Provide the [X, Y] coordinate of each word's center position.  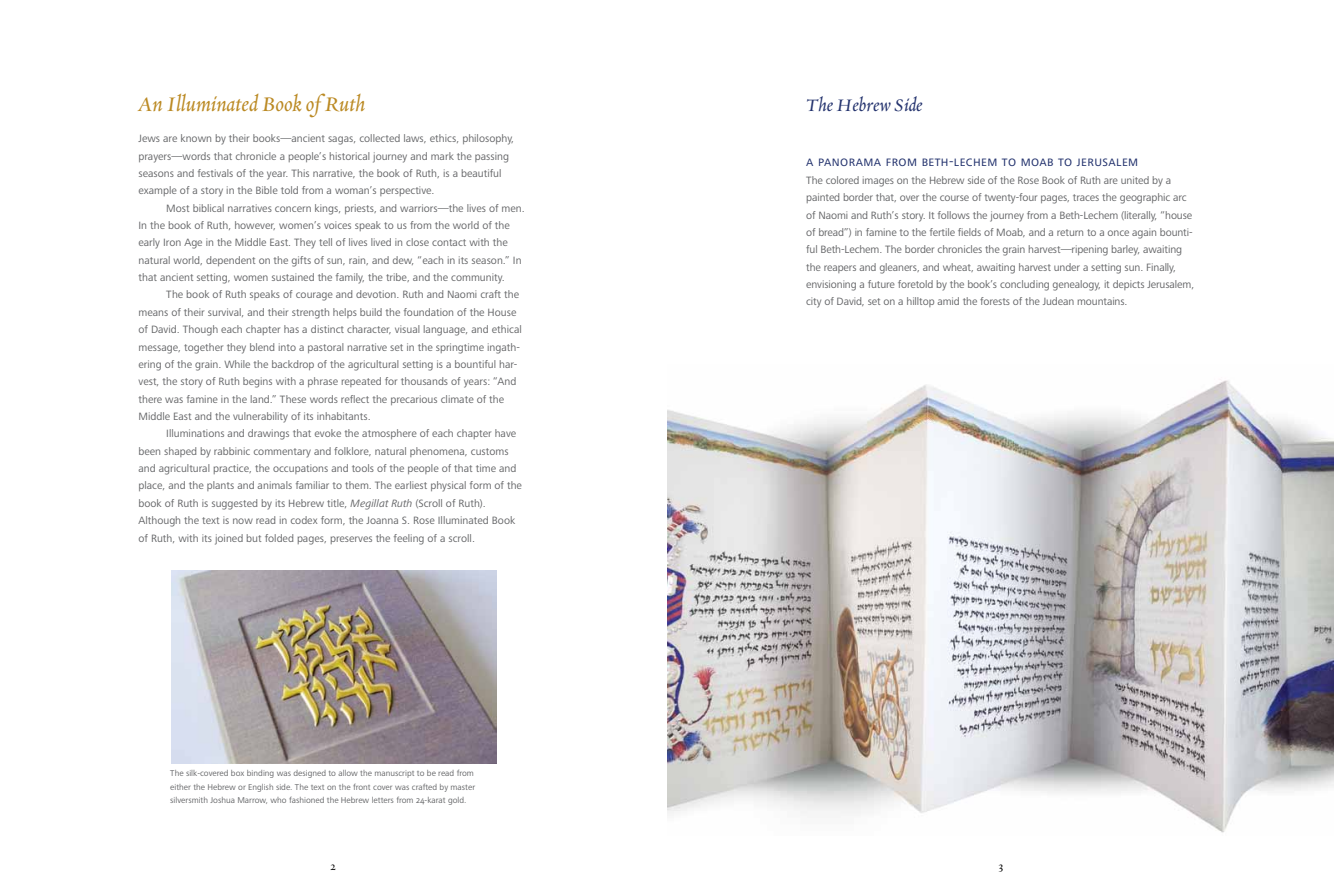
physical [448, 486]
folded [279, 538]
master [463, 787]
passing [491, 157]
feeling [409, 539]
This [300, 173]
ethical [506, 329]
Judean [1058, 301]
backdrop [293, 365]
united [1135, 180]
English [260, 788]
